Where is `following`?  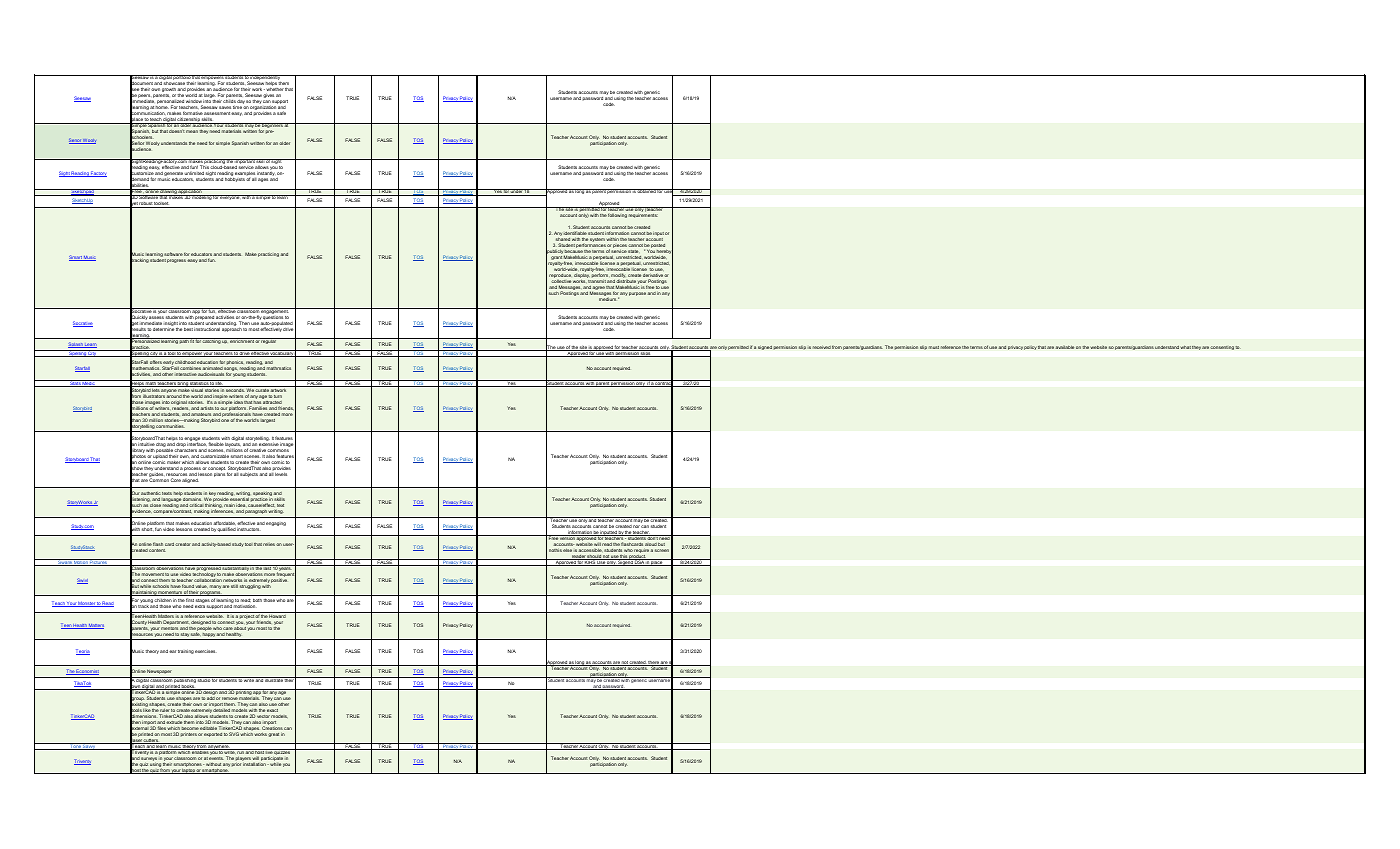 following is located at coordinates (617, 216).
